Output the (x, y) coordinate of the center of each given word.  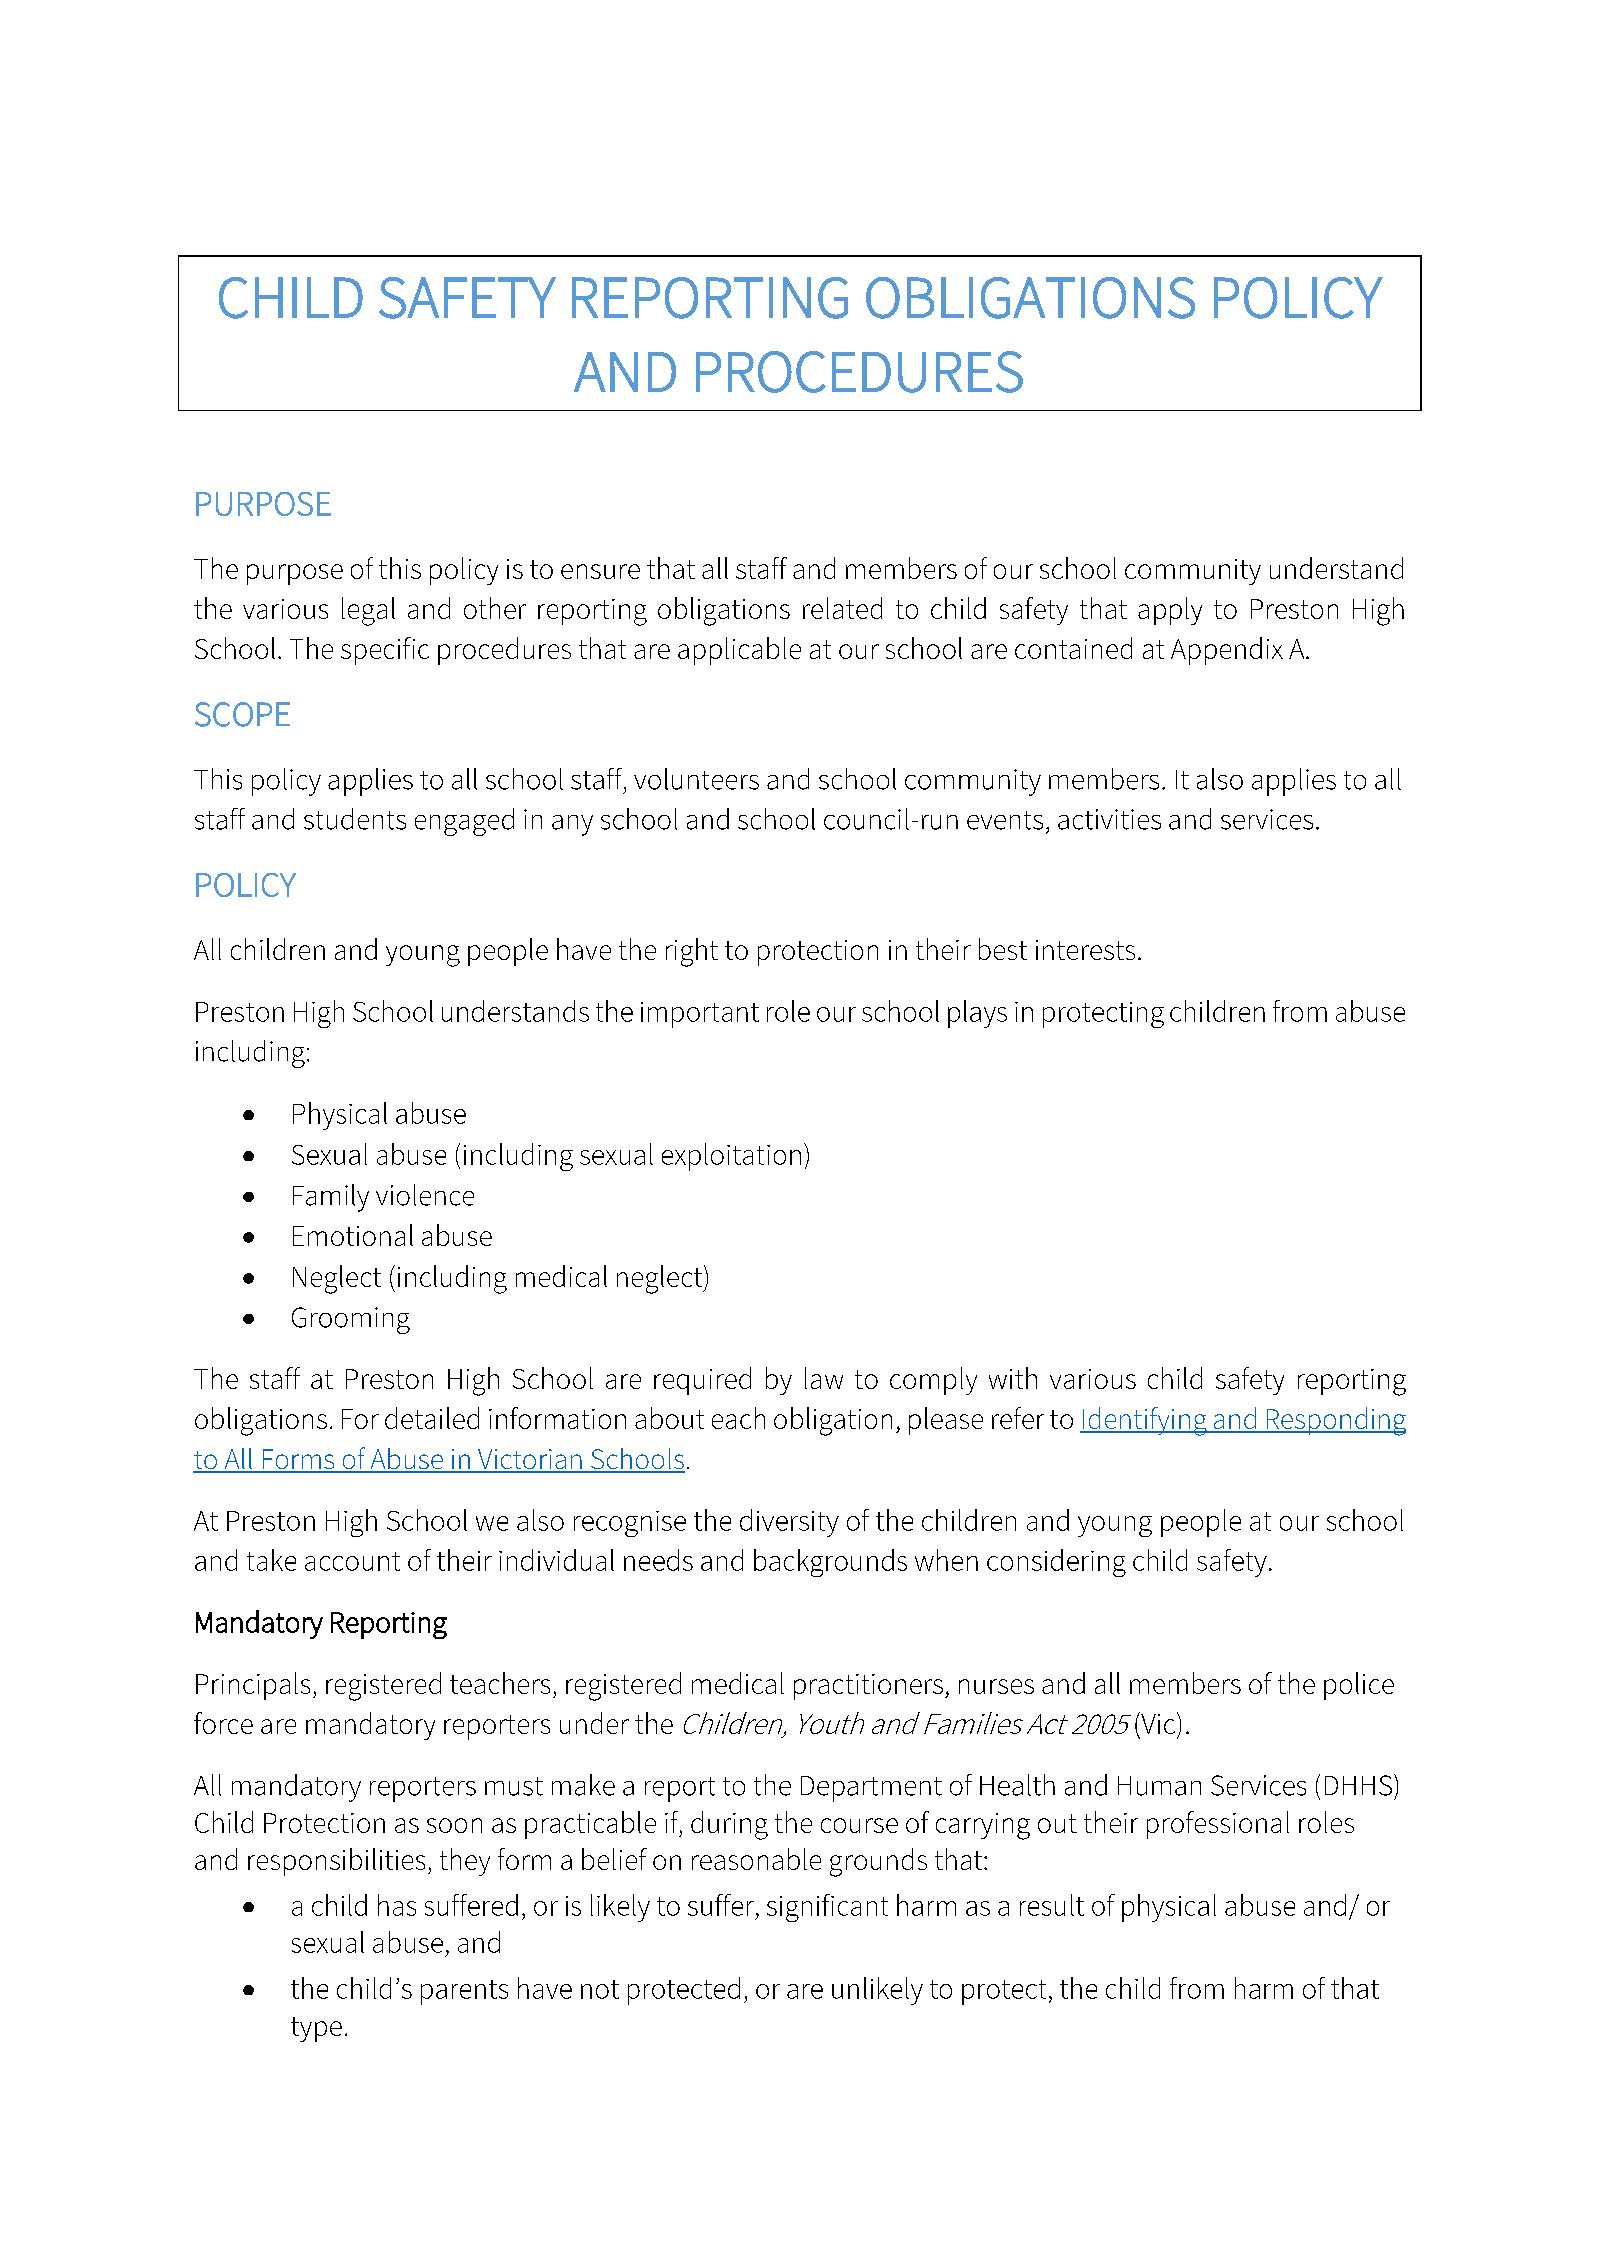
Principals (253, 1686)
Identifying (1144, 1421)
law (824, 1378)
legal (368, 611)
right (692, 952)
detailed (432, 1418)
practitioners (868, 1687)
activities (1109, 819)
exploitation (731, 1157)
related (842, 608)
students (355, 819)
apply (1170, 611)
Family (331, 1198)
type (316, 2029)
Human (1159, 1786)
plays (977, 1014)
